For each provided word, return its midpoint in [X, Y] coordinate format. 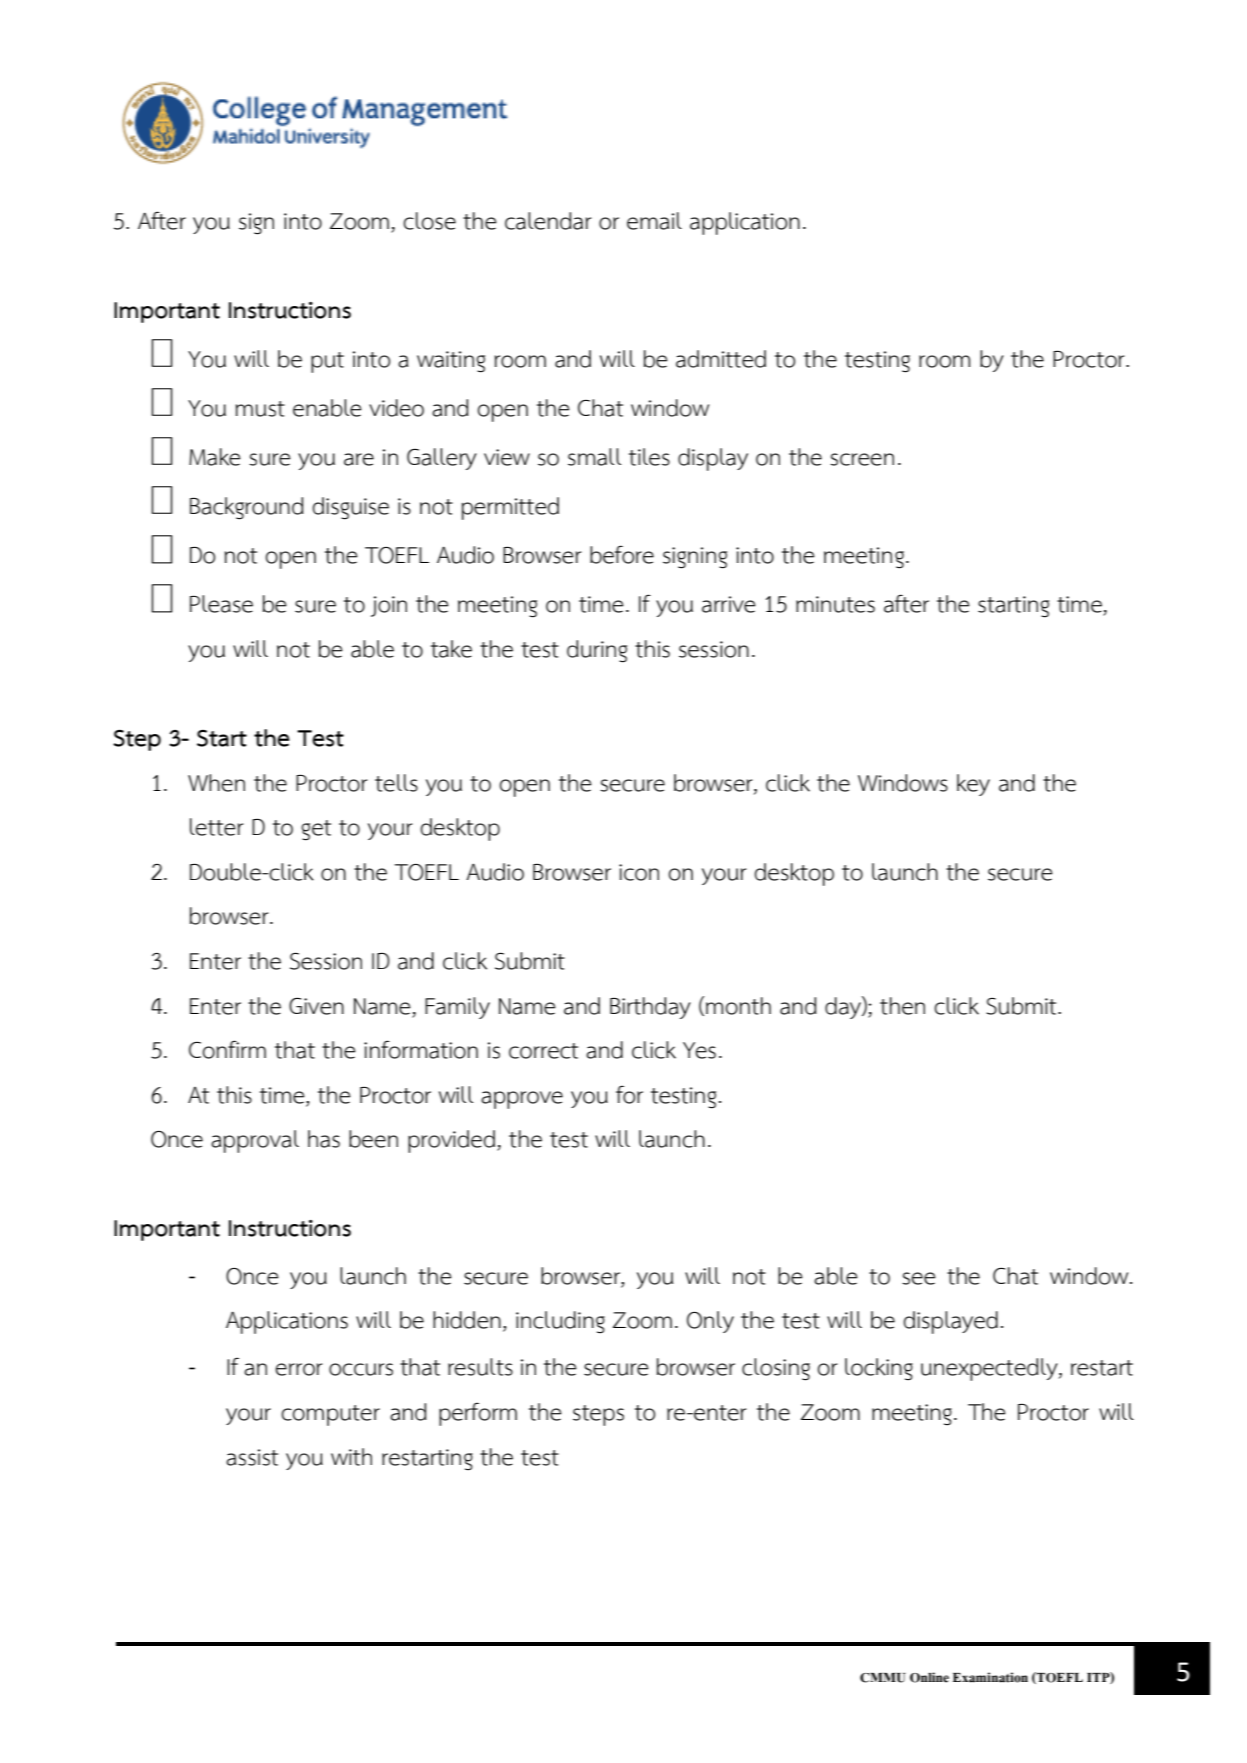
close [429, 221]
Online [929, 1677]
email [654, 221]
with [351, 1457]
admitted [721, 359]
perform [478, 1414]
